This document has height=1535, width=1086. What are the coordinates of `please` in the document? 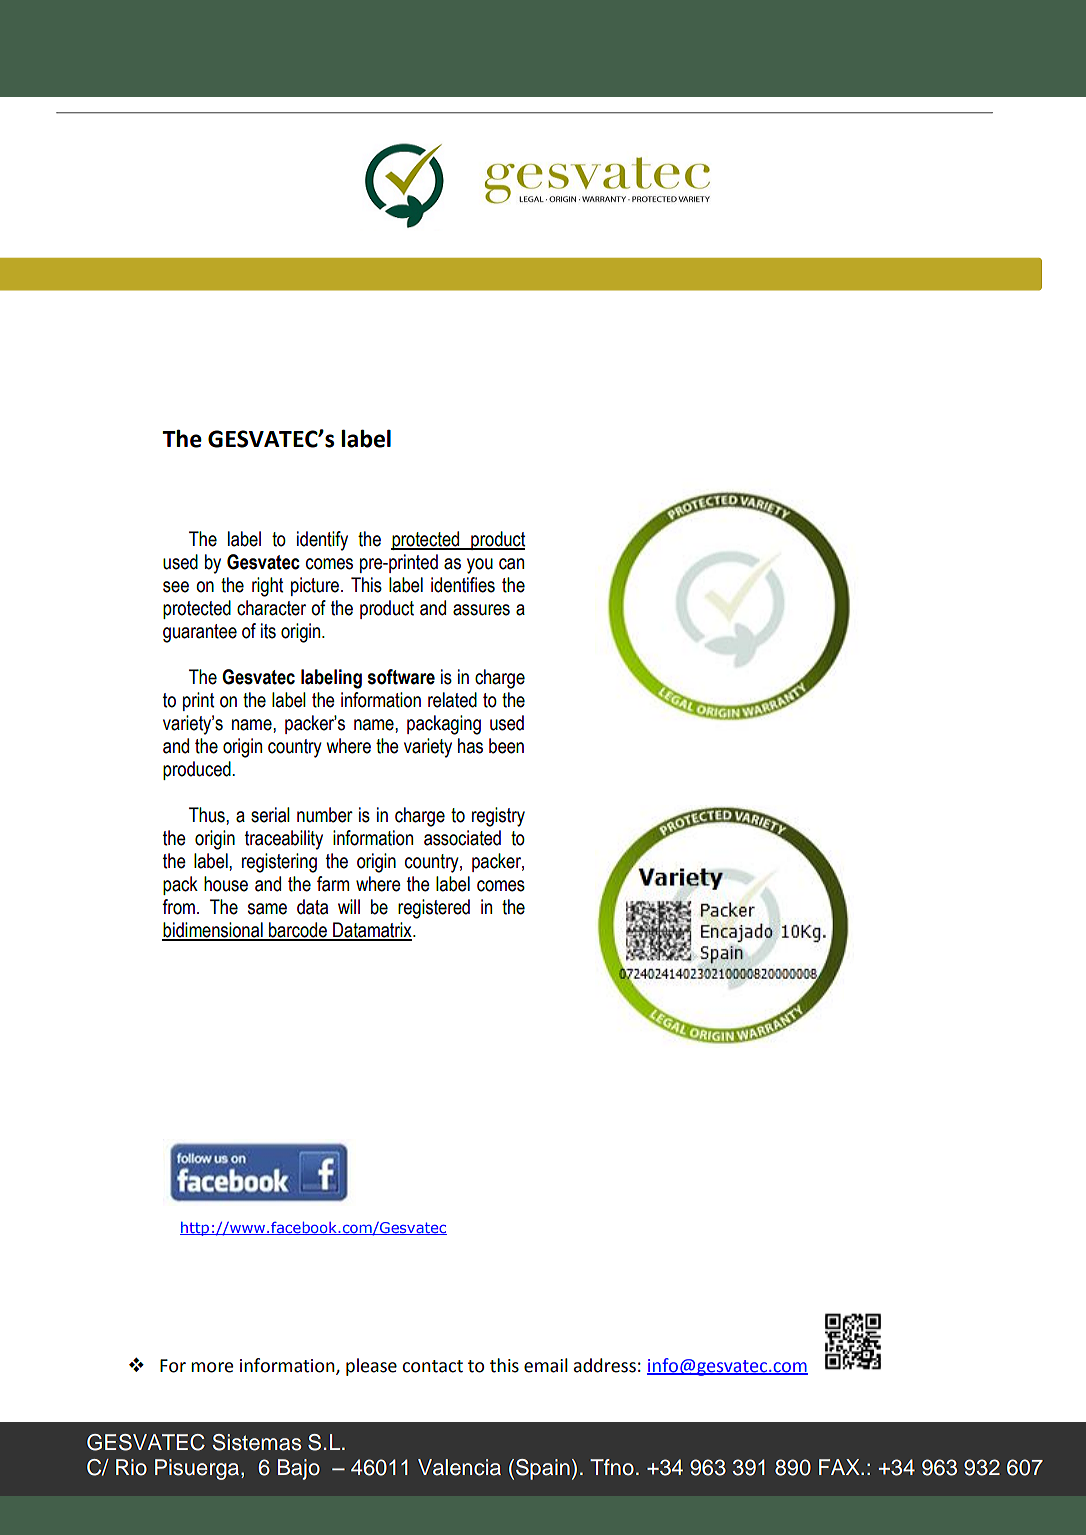 It's located at (371, 1367).
